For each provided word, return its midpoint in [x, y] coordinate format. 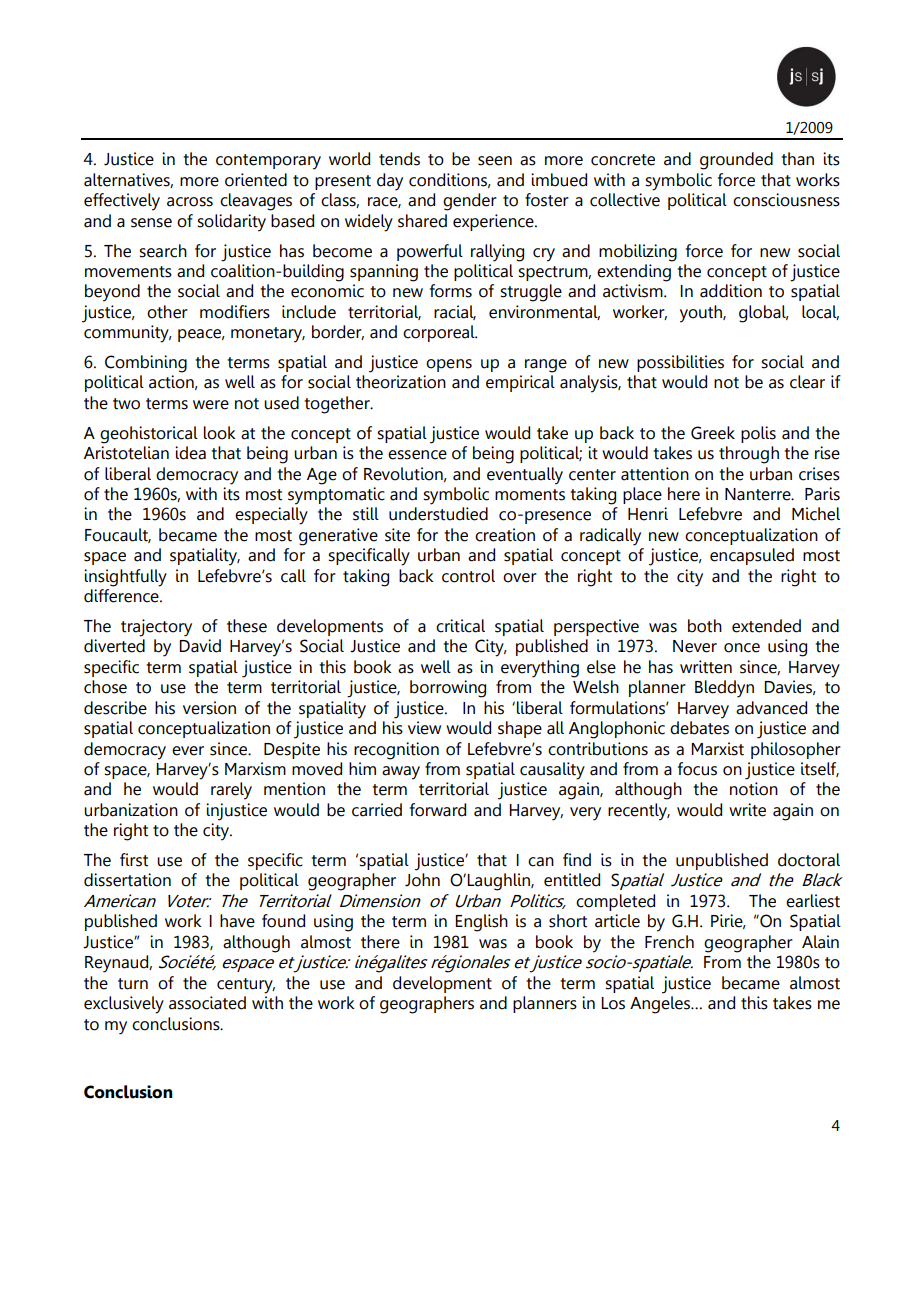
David [200, 646]
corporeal [440, 333]
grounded [736, 161]
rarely [231, 791]
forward [438, 810]
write [747, 810]
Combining [146, 364]
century [246, 986]
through [749, 455]
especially [271, 516]
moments [530, 495]
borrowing [448, 689]
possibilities [680, 363]
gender [470, 202]
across [190, 202]
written [706, 667]
